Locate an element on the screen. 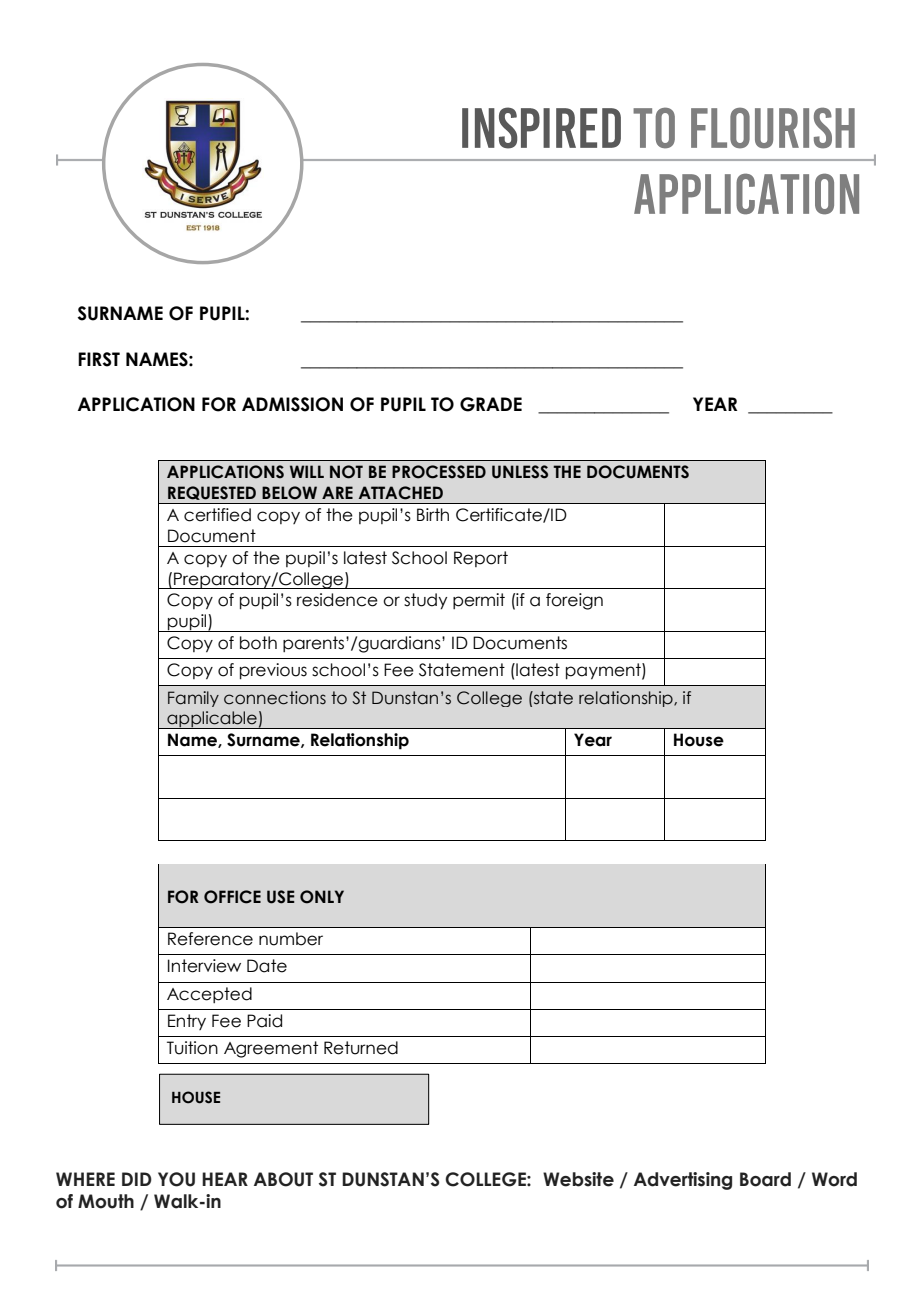 This screenshot has height=1308, width=924. study is located at coordinates (425, 601).
